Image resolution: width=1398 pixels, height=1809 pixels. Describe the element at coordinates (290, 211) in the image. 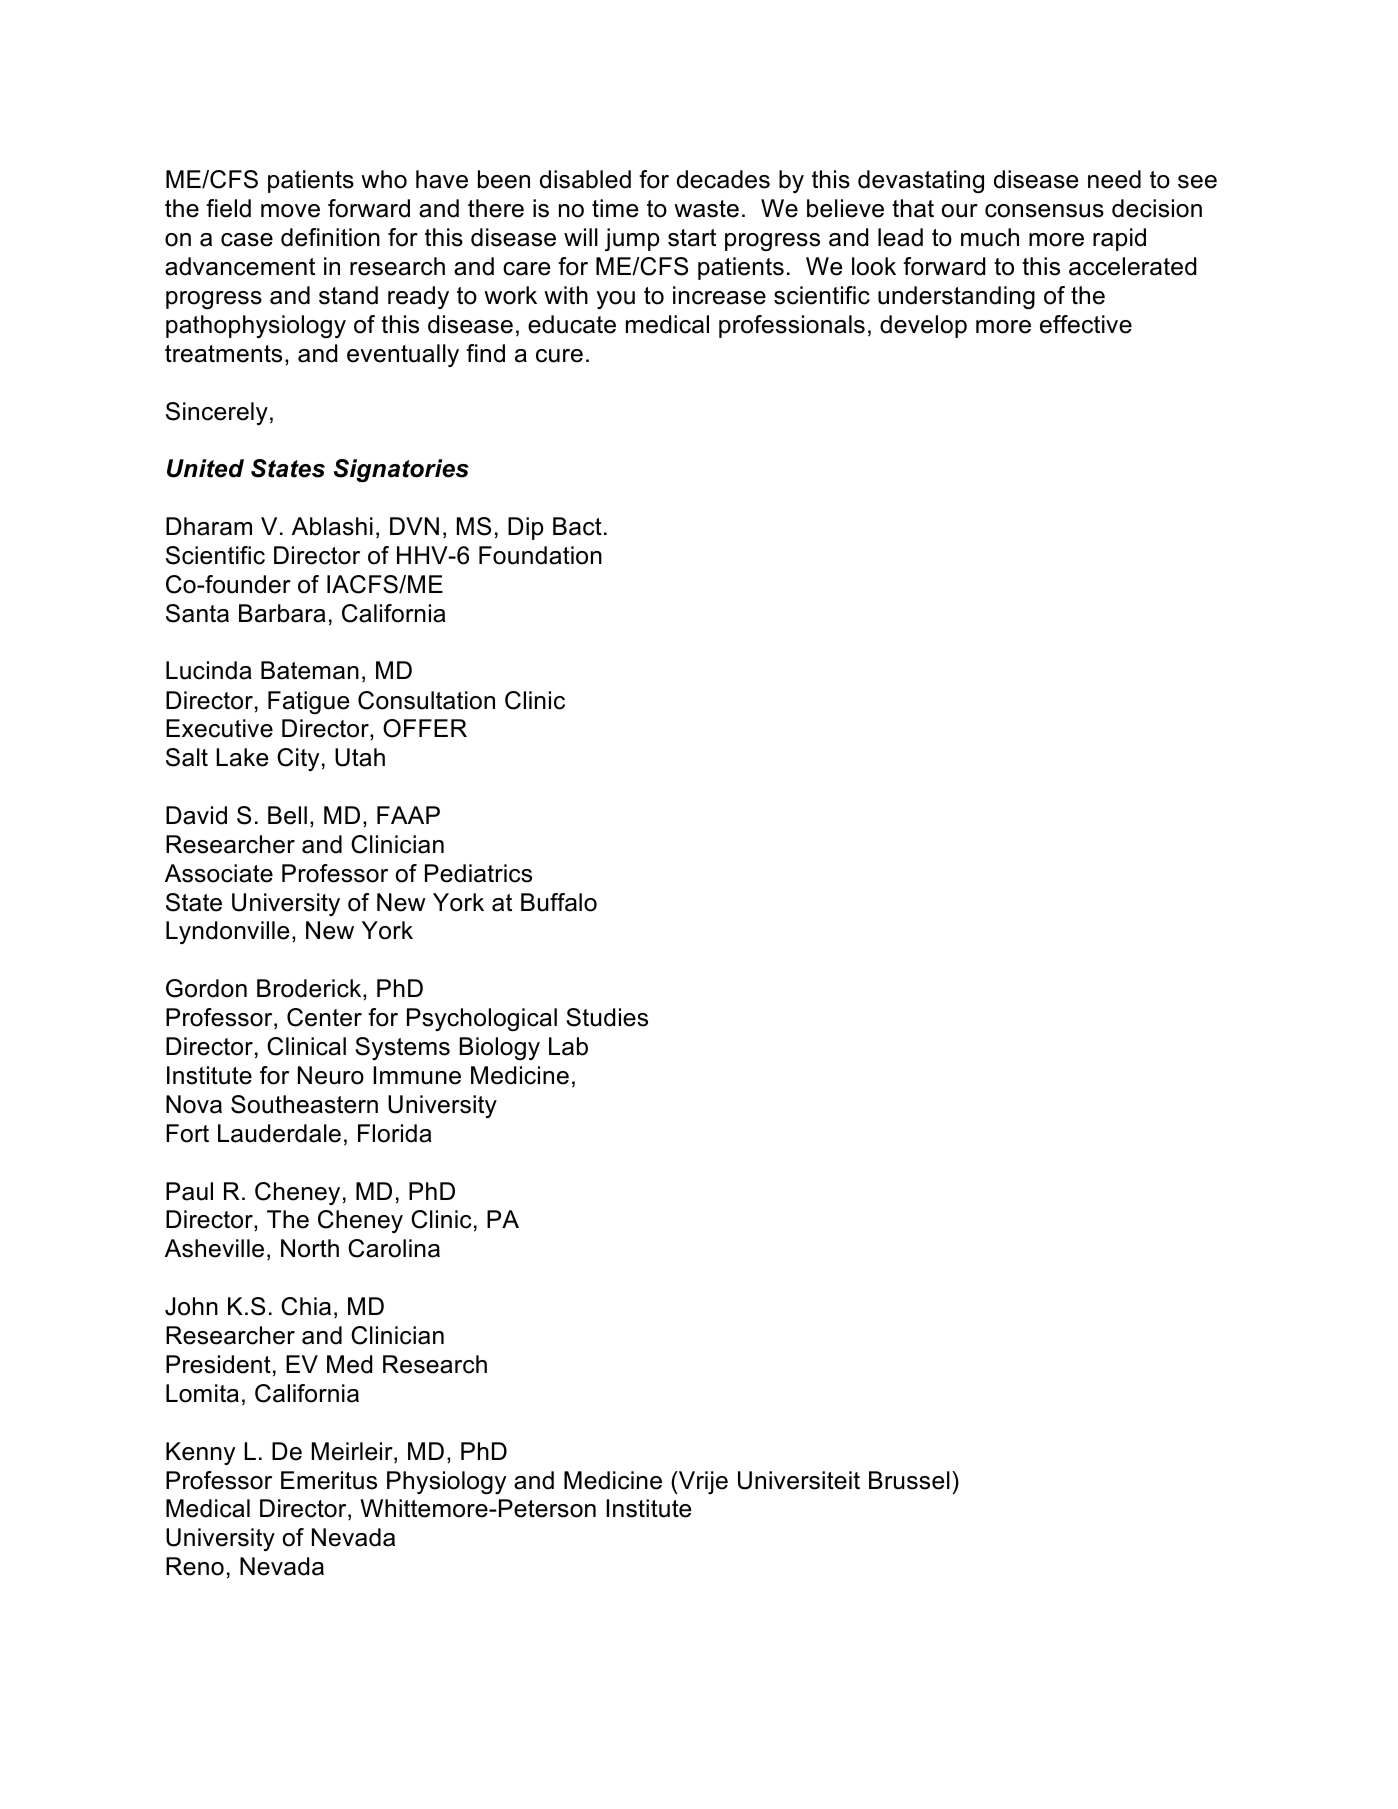

I see `move` at that location.
